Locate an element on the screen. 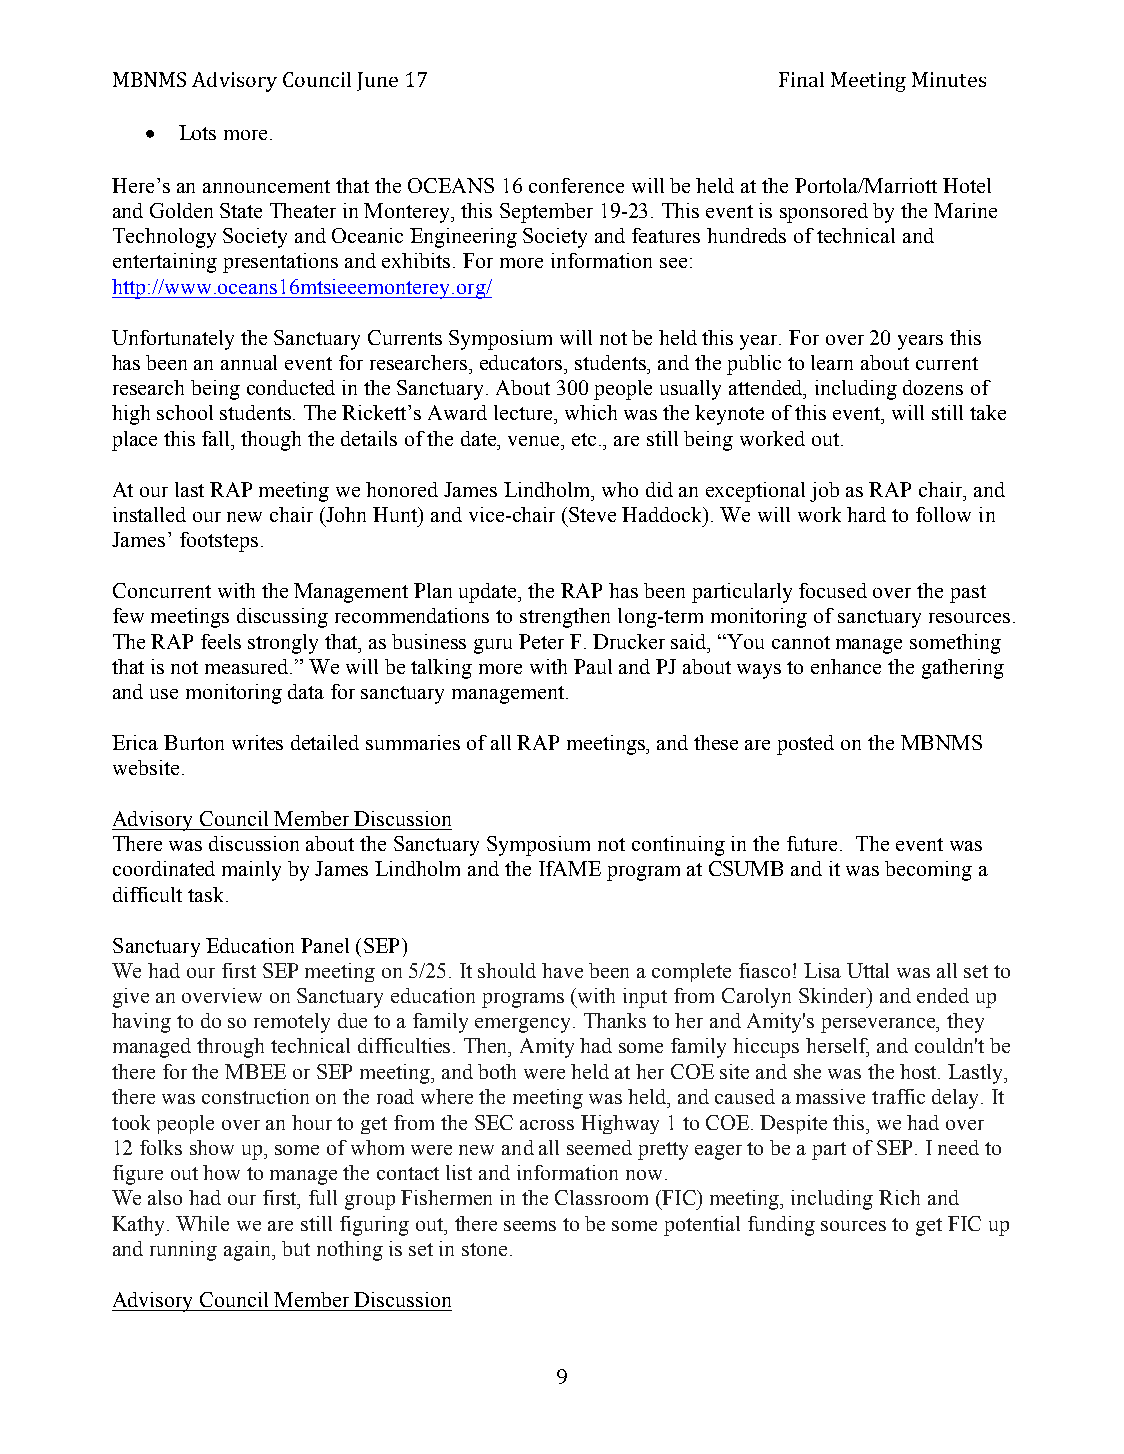  conference is located at coordinates (576, 185).
